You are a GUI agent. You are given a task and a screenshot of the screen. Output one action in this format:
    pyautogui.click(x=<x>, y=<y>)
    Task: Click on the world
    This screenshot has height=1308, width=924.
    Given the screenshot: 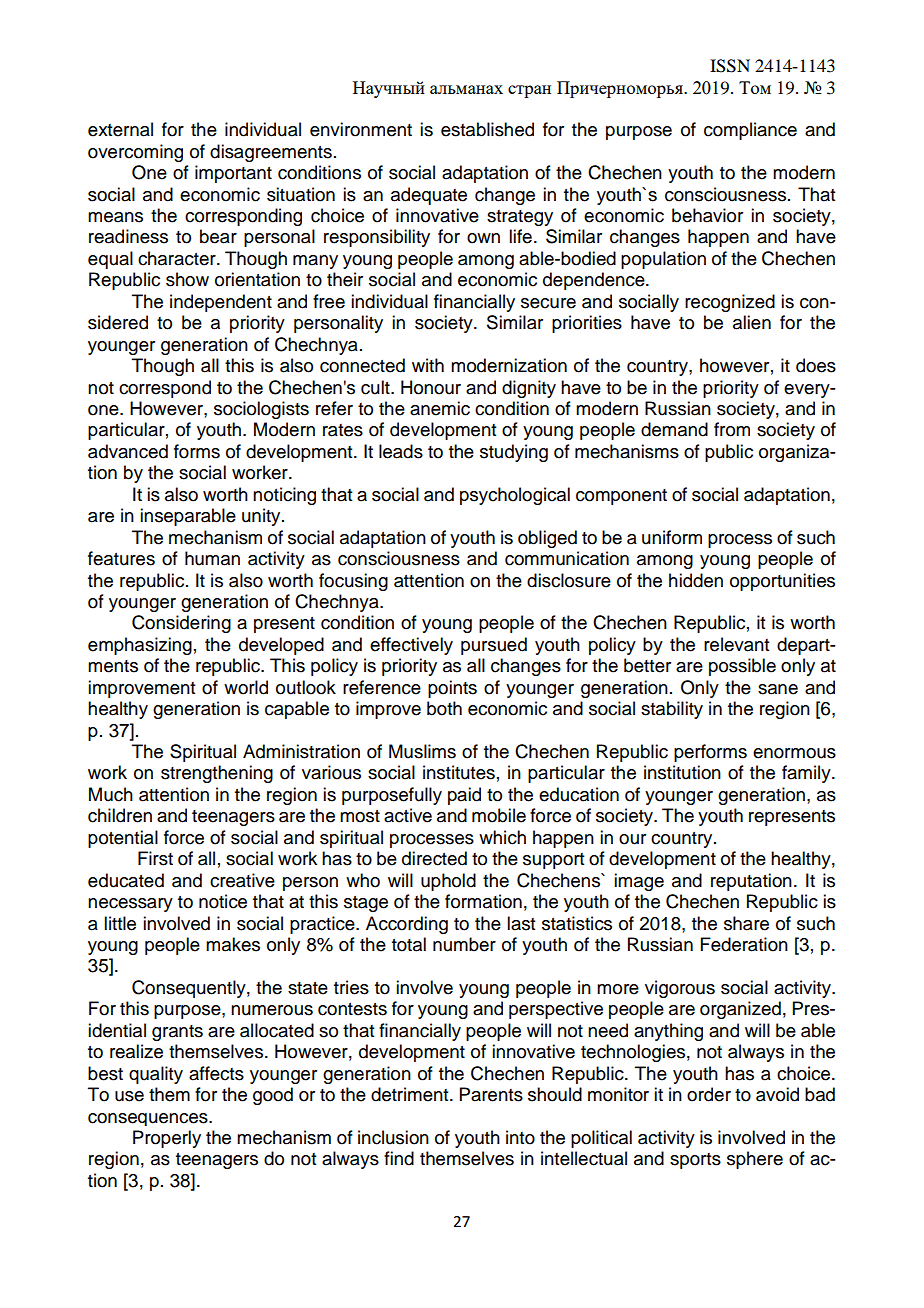 What is the action you would take?
    pyautogui.click(x=246, y=687)
